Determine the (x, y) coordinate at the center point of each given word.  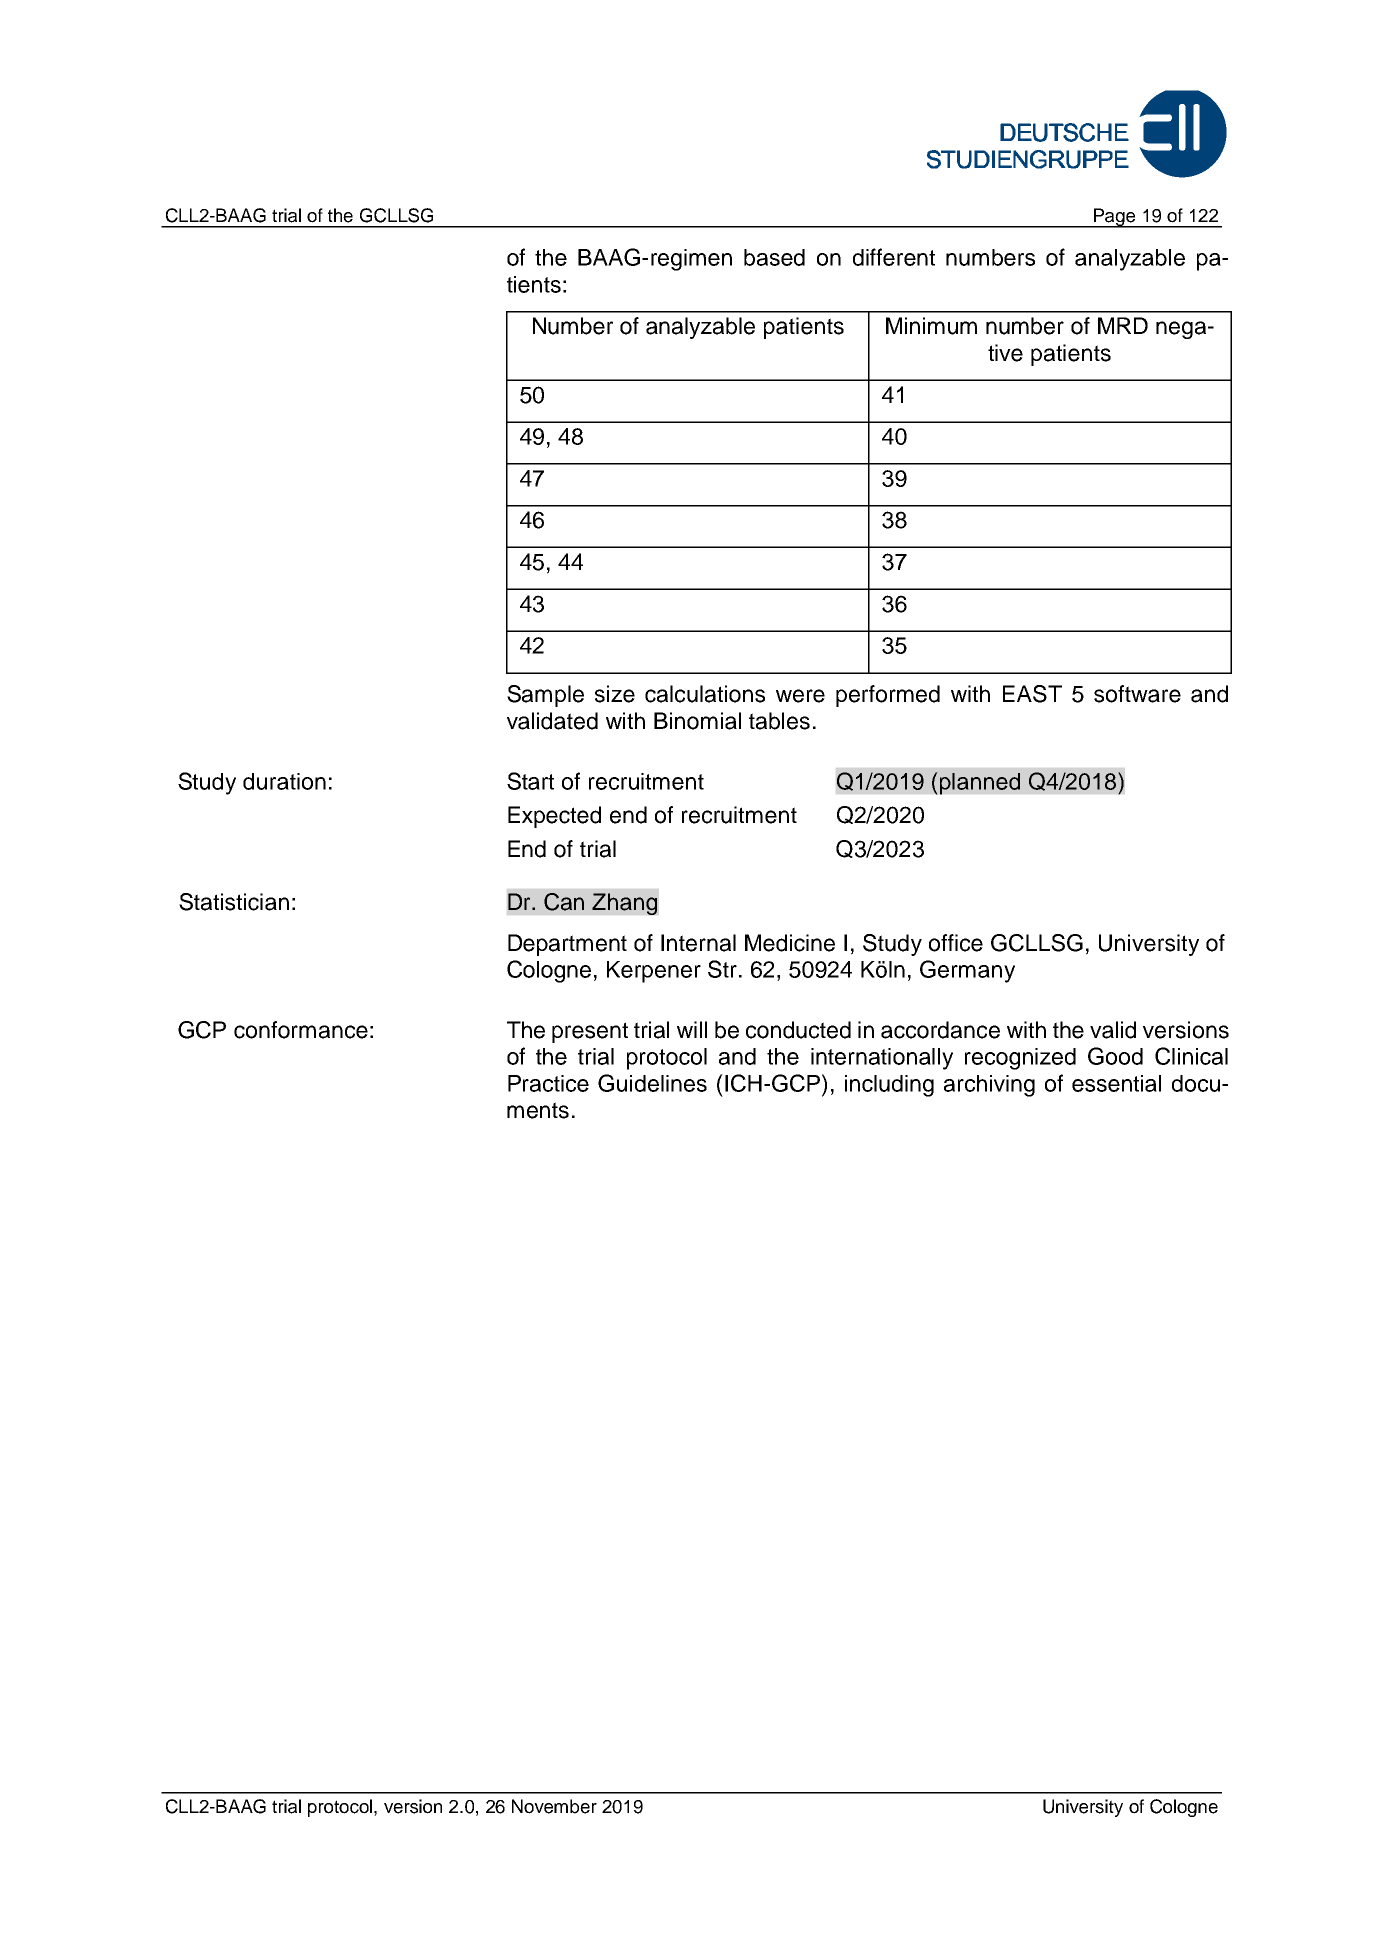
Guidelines (652, 1083)
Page (1115, 218)
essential (1116, 1083)
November (554, 1806)
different (894, 257)
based (774, 257)
